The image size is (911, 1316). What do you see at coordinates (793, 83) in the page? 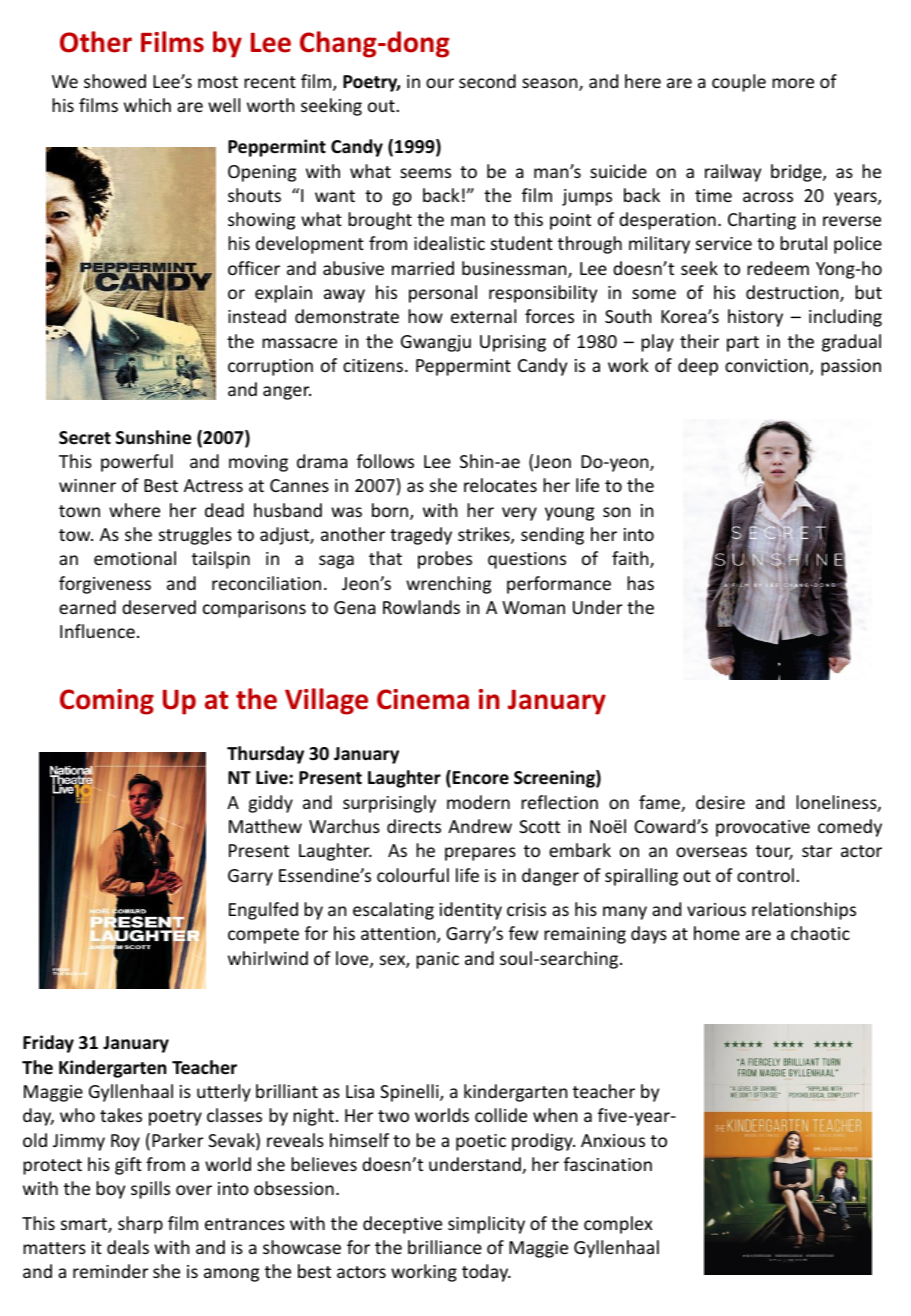
I see `more` at bounding box center [793, 83].
